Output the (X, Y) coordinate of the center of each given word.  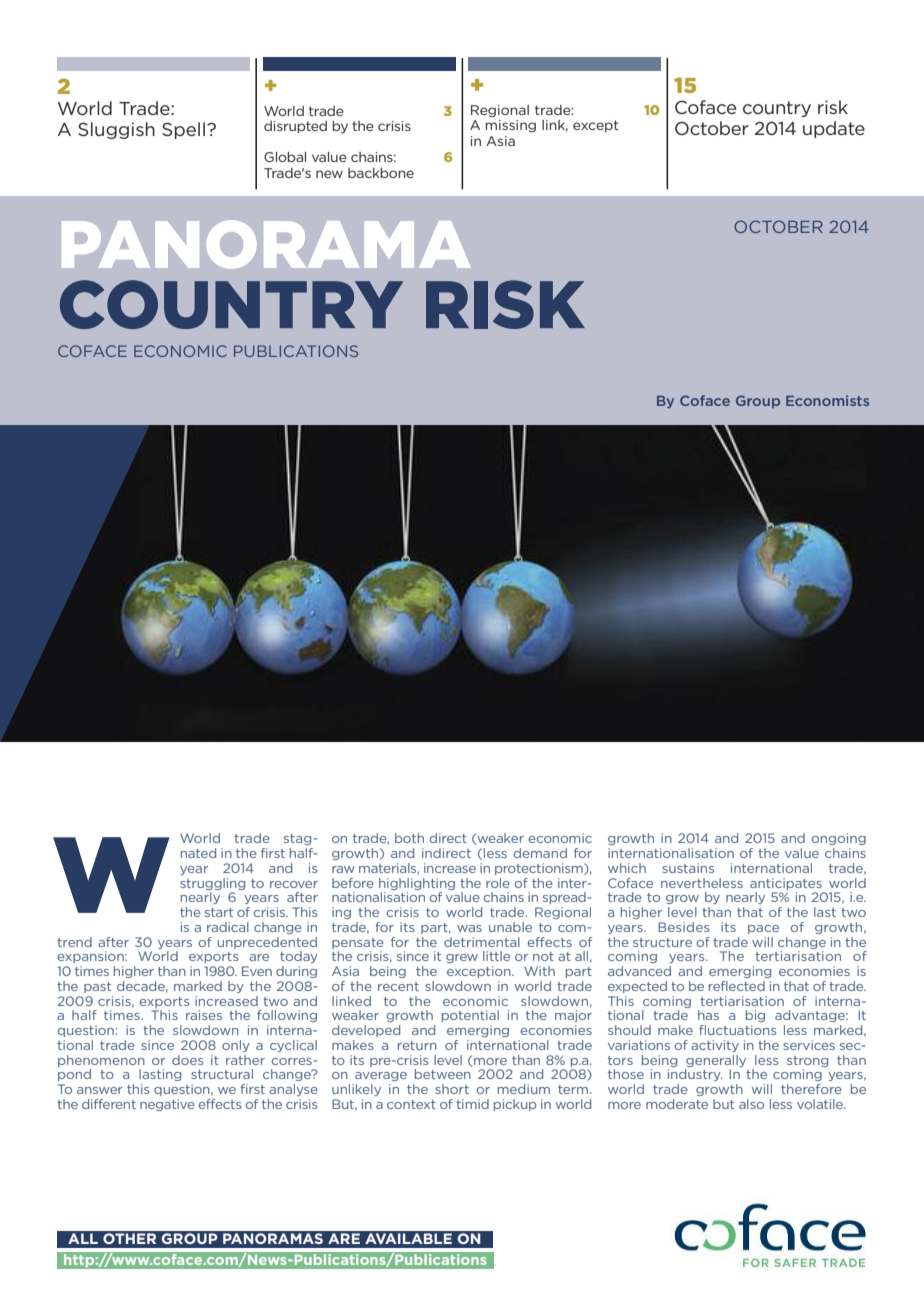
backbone (381, 173)
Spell (183, 130)
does (188, 1060)
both (409, 838)
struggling (212, 884)
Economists (827, 400)
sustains (688, 868)
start (219, 912)
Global (285, 157)
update (834, 129)
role (498, 883)
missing (510, 126)
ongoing (838, 839)
